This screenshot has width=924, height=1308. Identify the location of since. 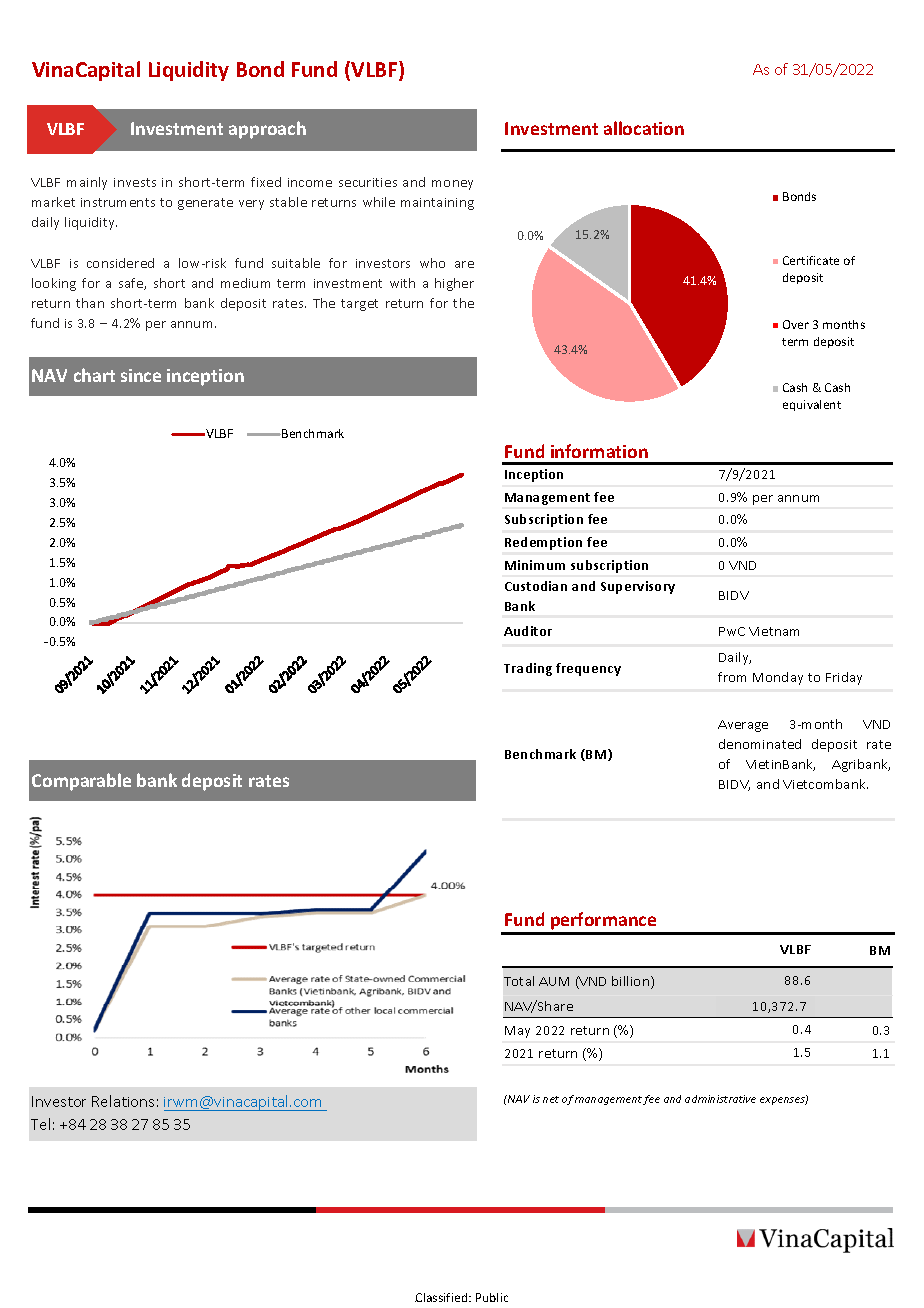
(141, 375).
